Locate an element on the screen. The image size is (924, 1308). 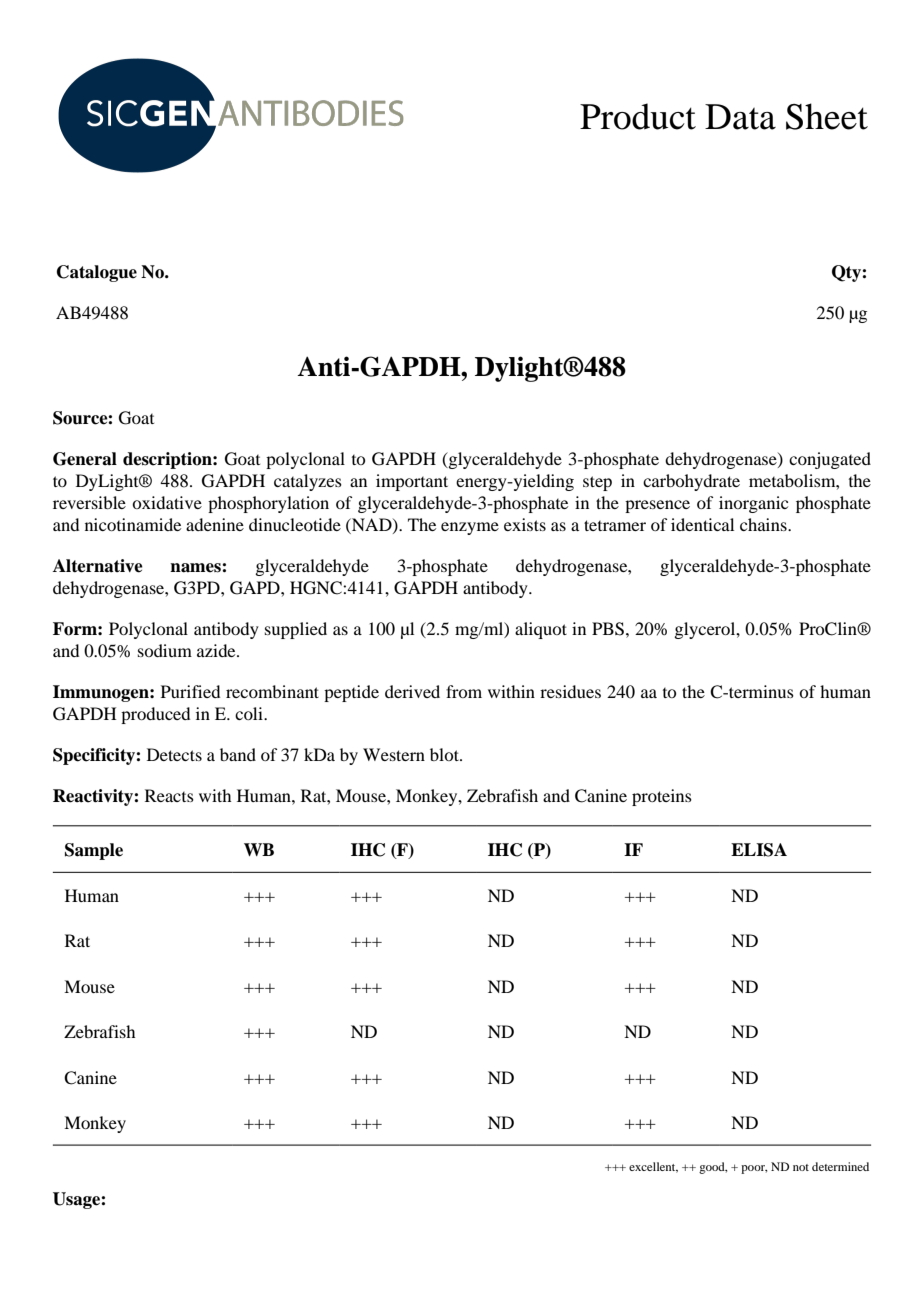
enzyme is located at coordinates (470, 528).
